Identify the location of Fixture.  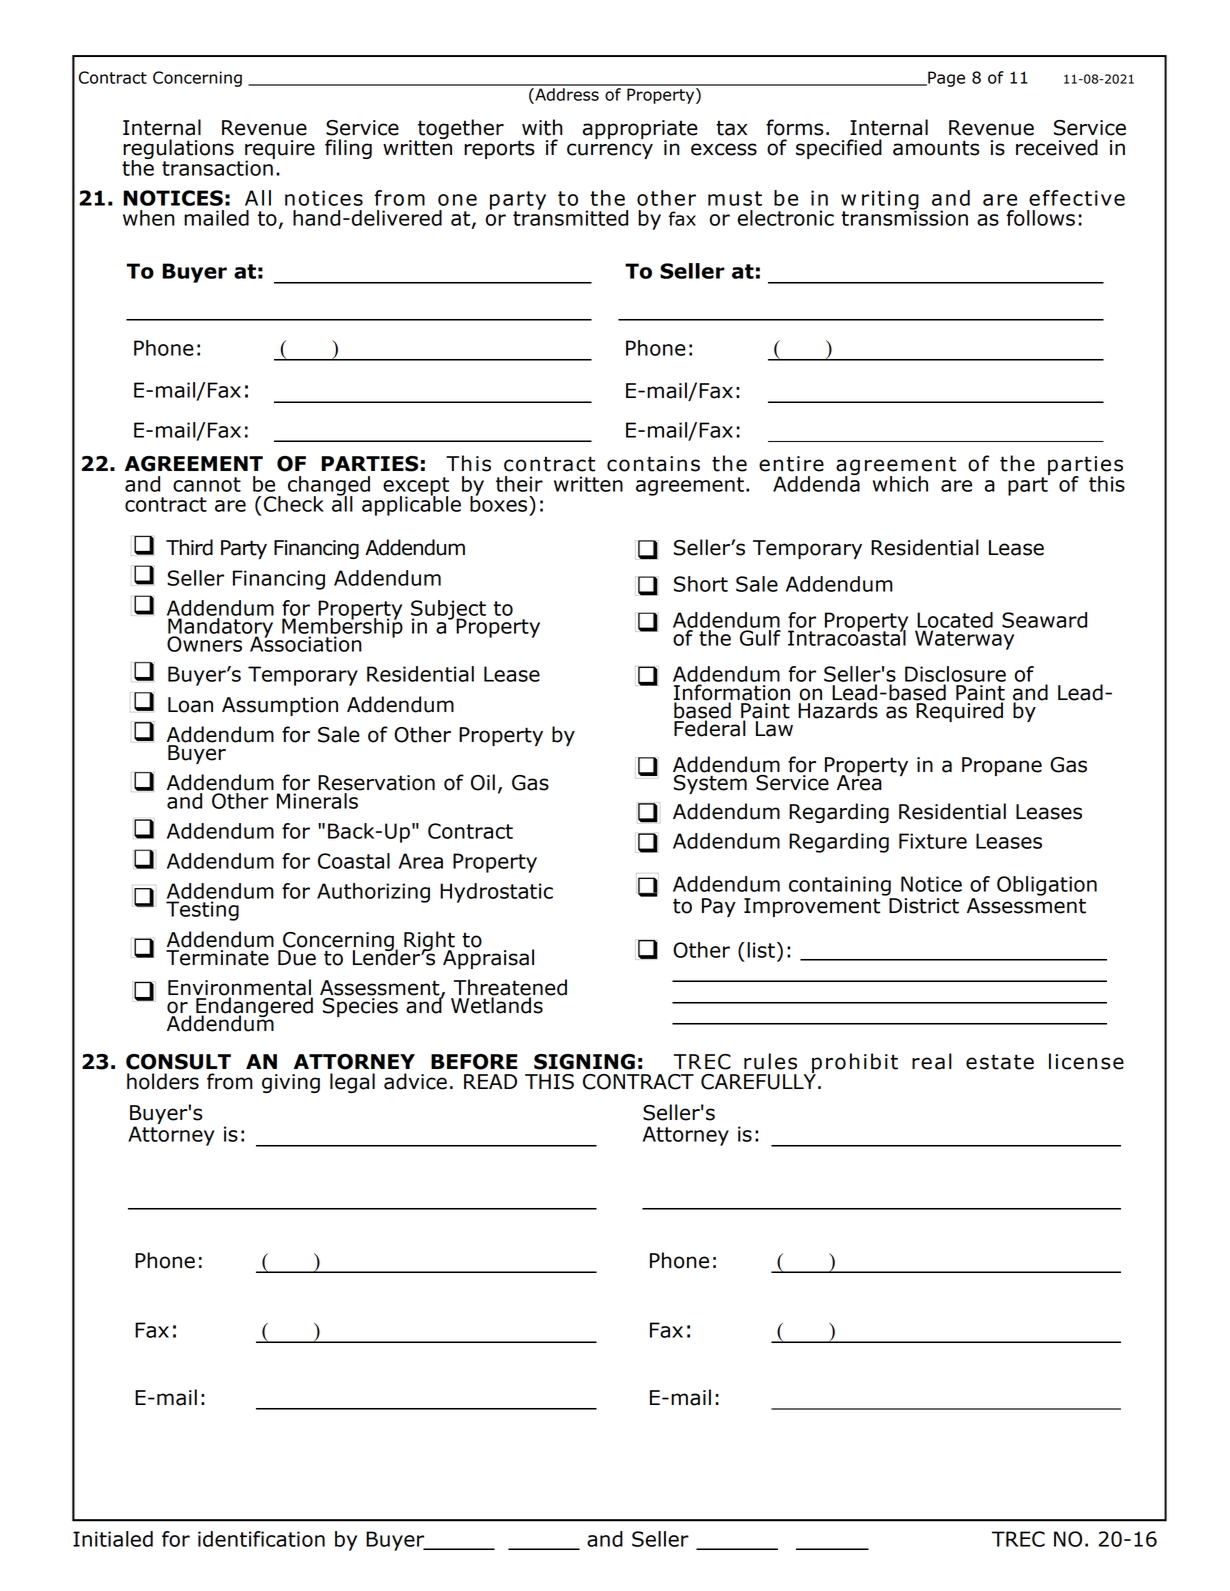
(933, 841).
